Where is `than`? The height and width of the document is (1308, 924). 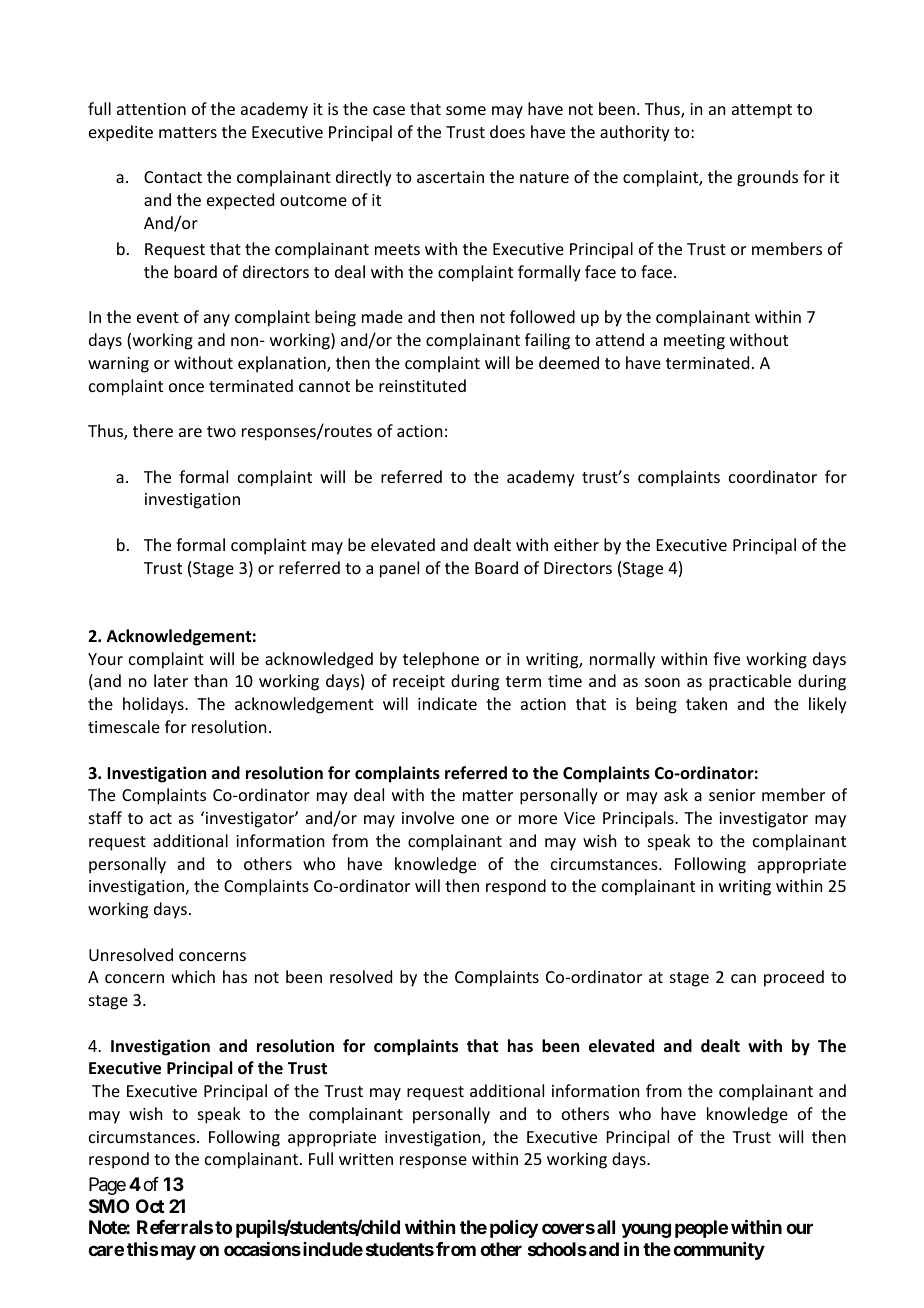 than is located at coordinates (210, 680).
